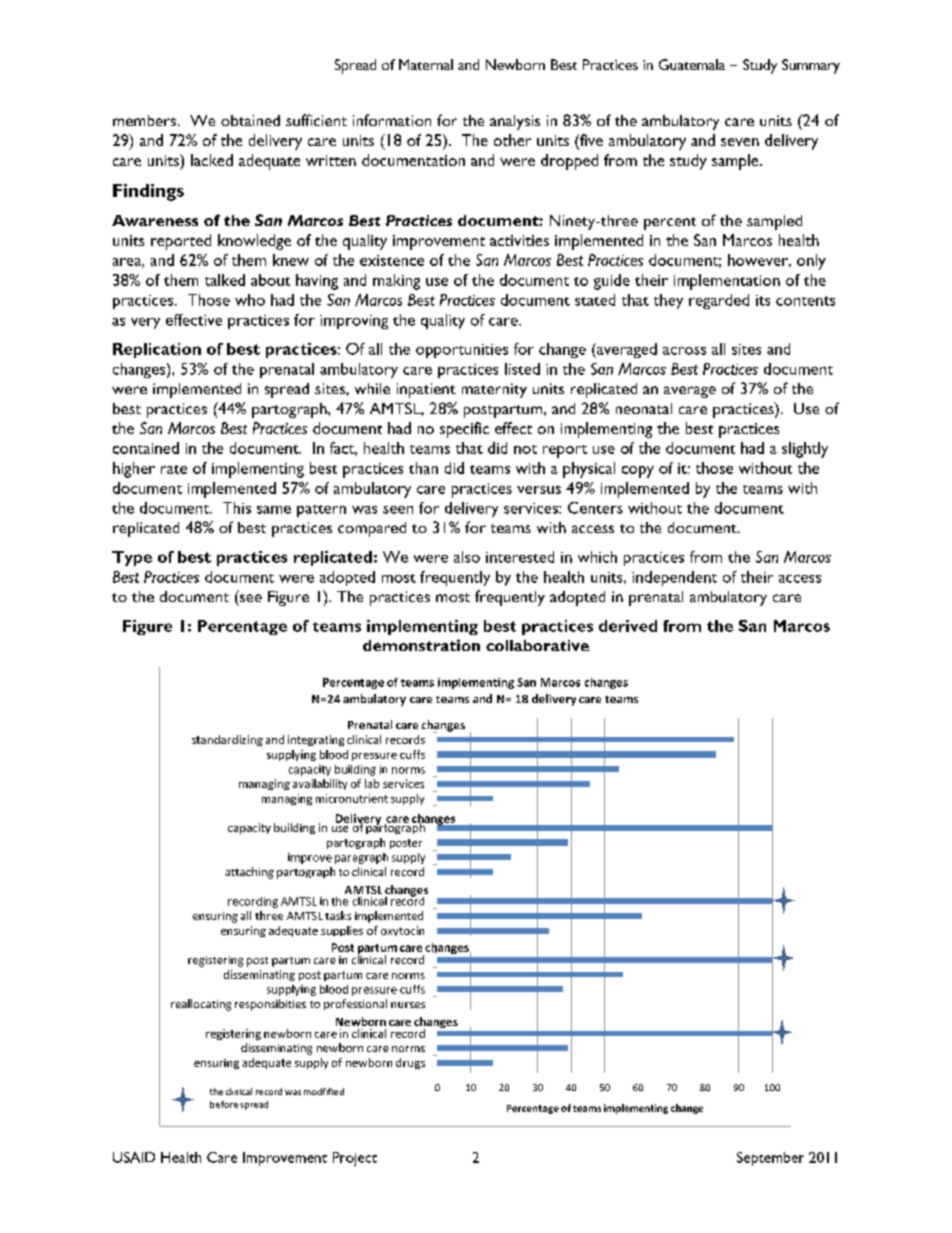  I want to click on specific, so click(464, 430).
